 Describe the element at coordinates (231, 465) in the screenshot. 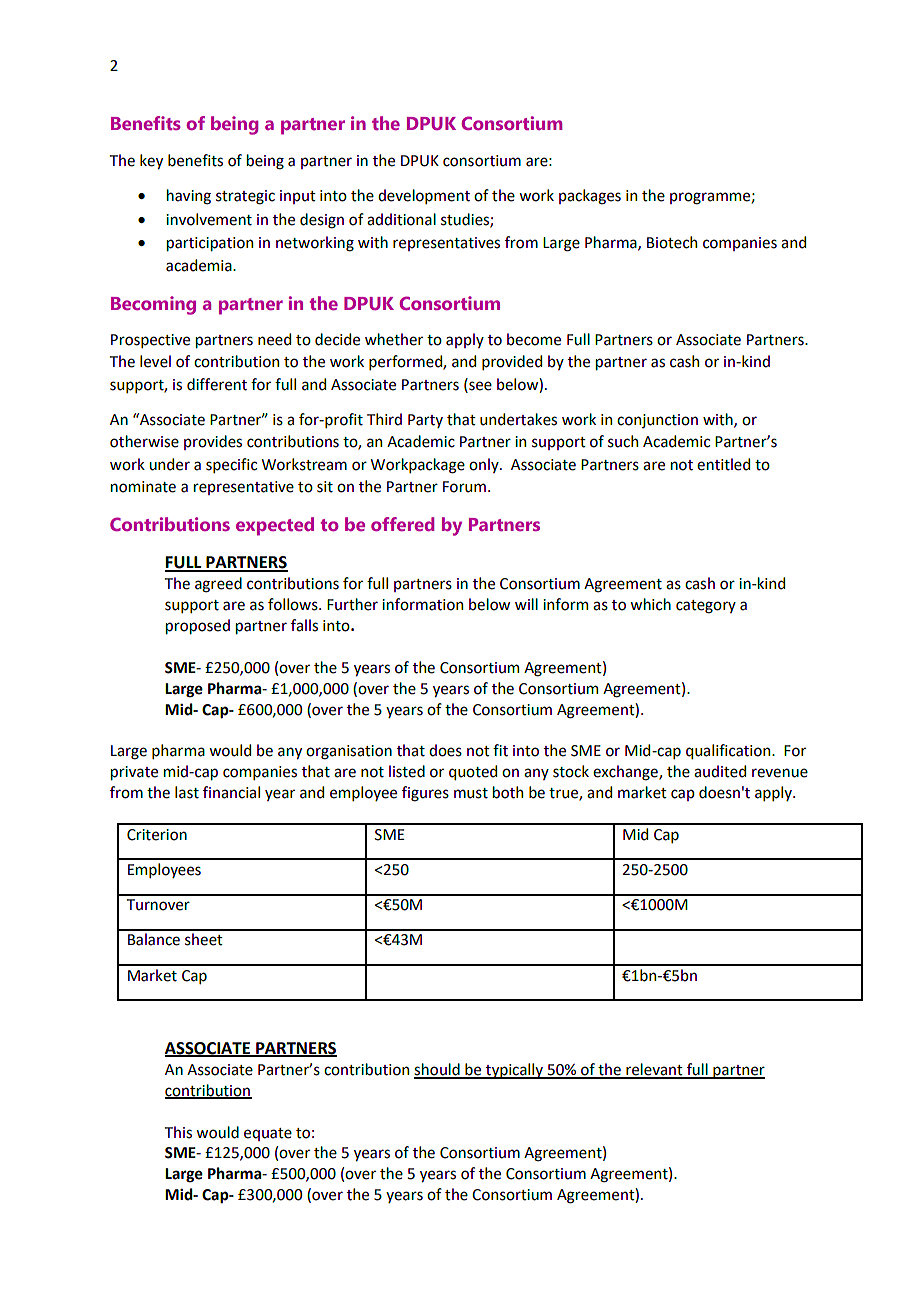

I see `specific` at that location.
